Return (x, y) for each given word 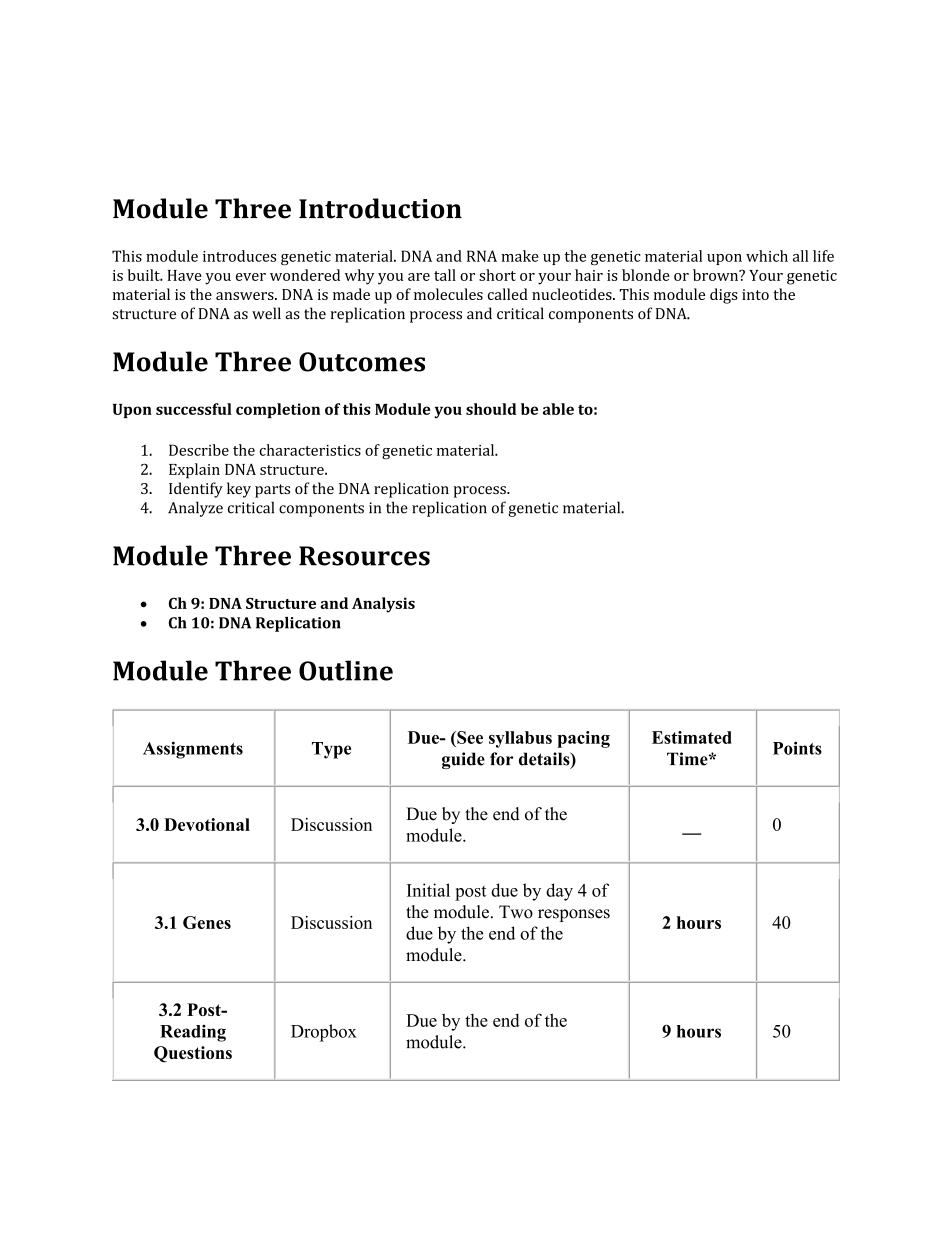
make (520, 256)
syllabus (520, 739)
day (559, 892)
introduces (239, 256)
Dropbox (324, 1033)
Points (797, 748)
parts (272, 491)
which (767, 256)
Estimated (692, 737)
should (491, 409)
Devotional (207, 824)
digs (724, 296)
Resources (364, 556)
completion (278, 410)
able (558, 409)
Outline (346, 670)
